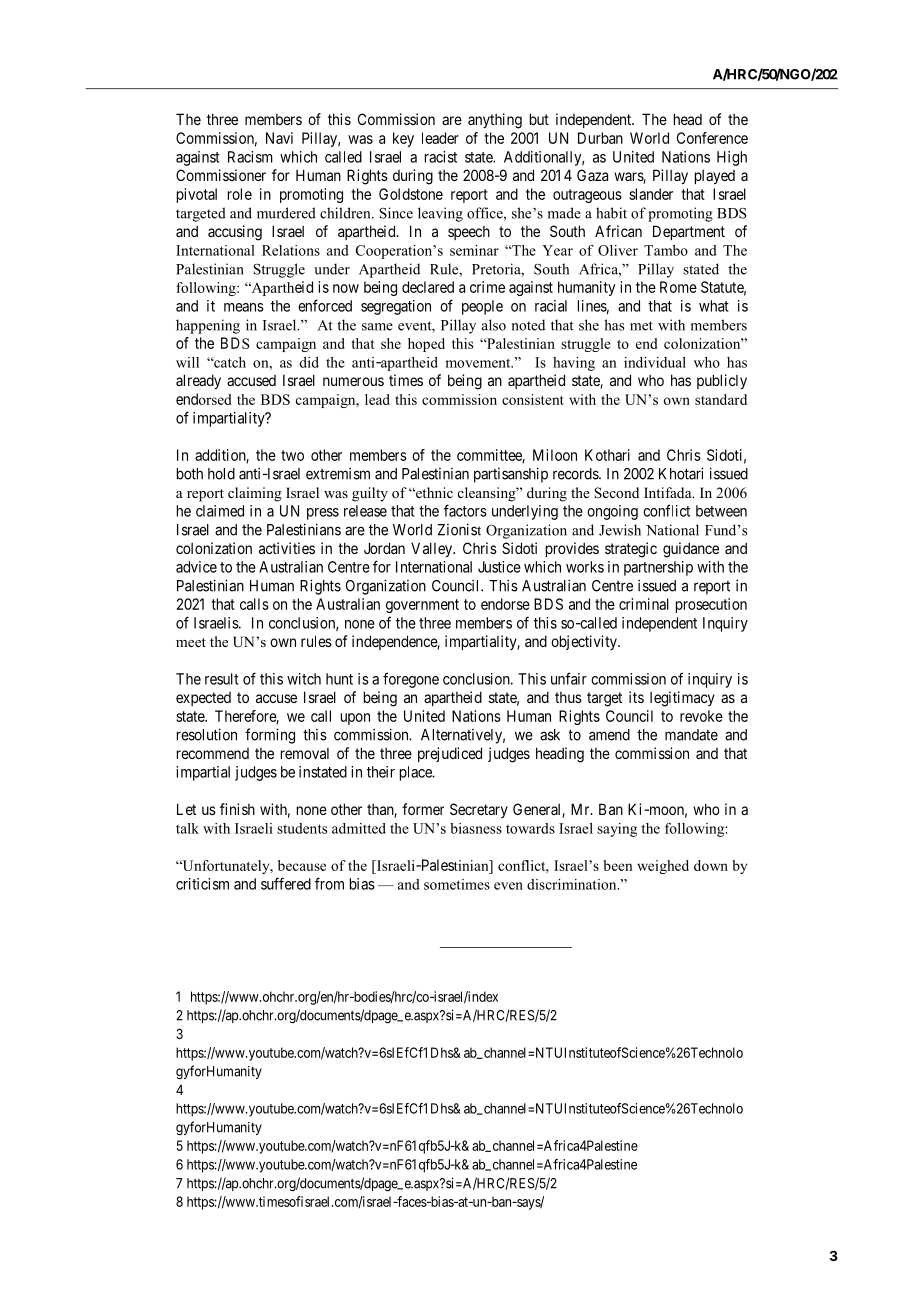  What do you see at coordinates (712, 138) in the document?
I see `Conference` at bounding box center [712, 138].
